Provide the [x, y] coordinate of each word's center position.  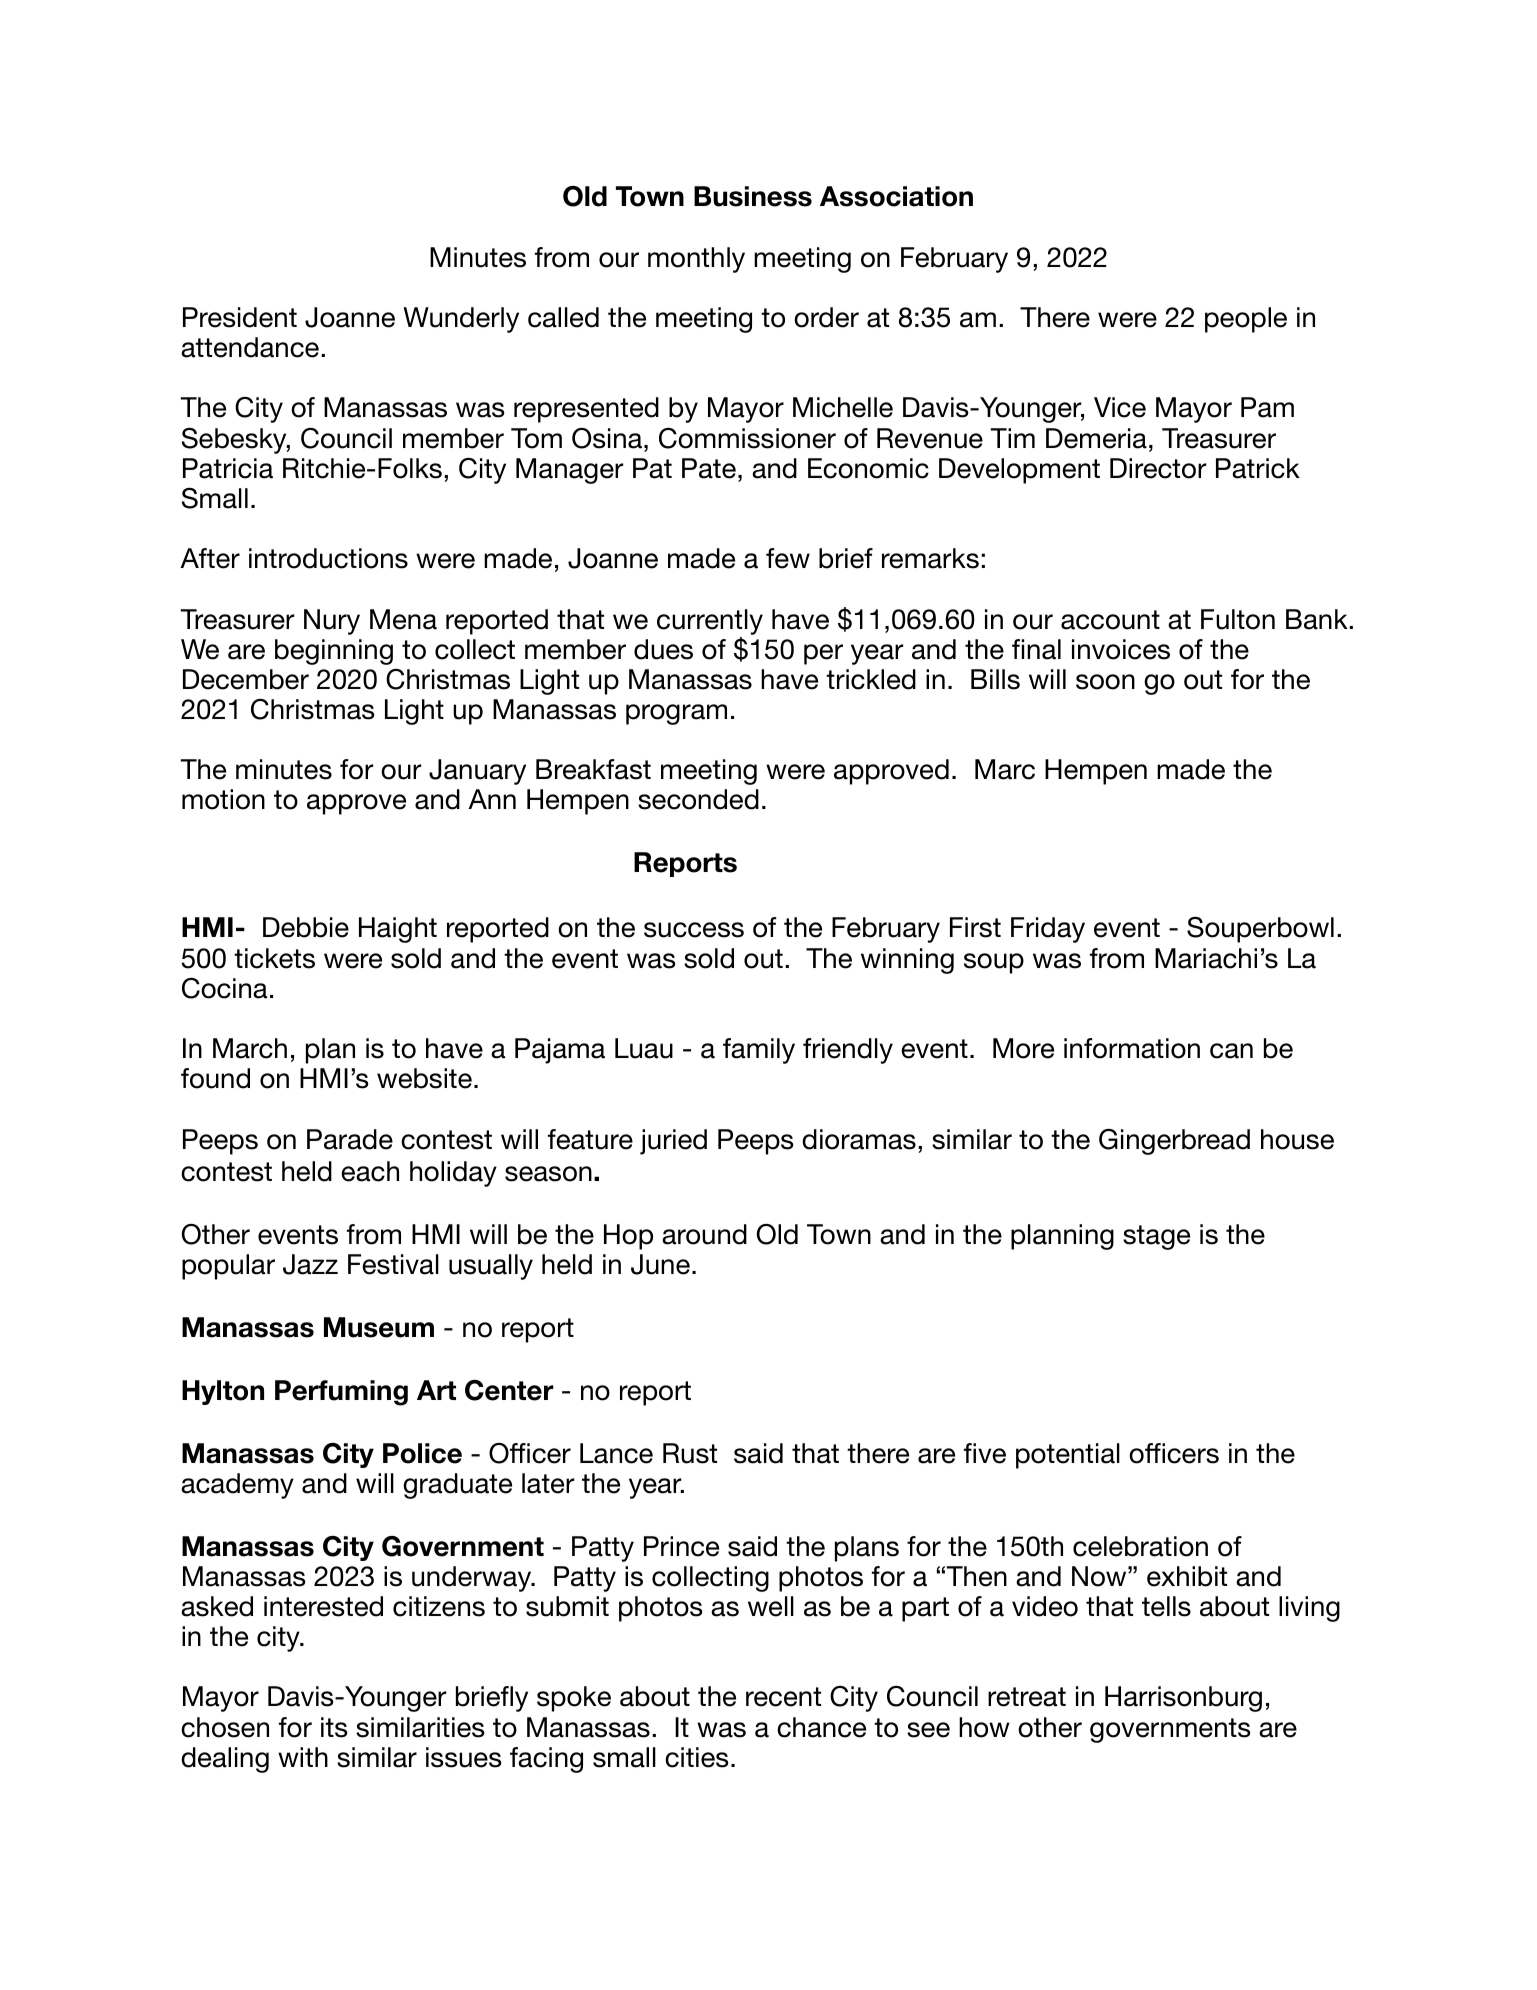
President [240, 317]
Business [753, 196]
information [1132, 1048]
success [694, 930]
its [334, 1727]
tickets [274, 958]
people [1246, 320]
